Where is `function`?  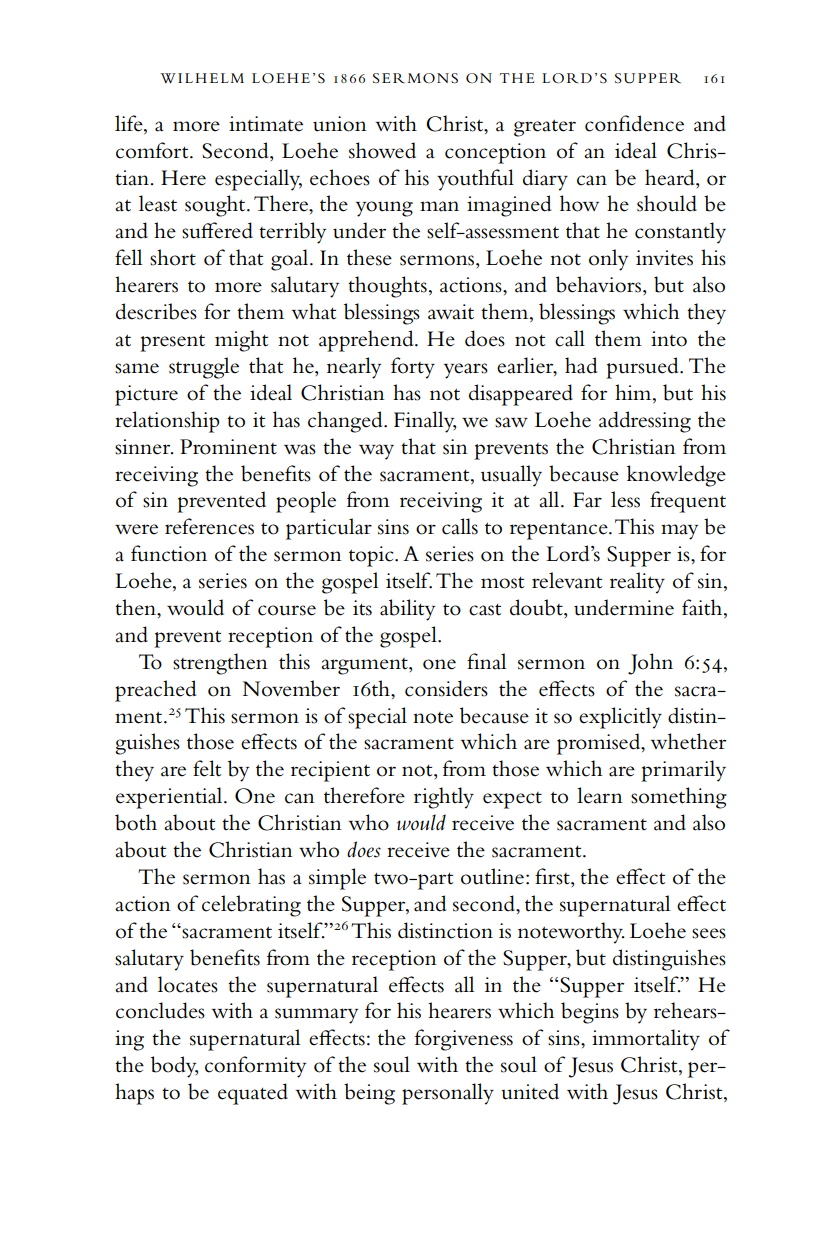 function is located at coordinates (169, 553).
